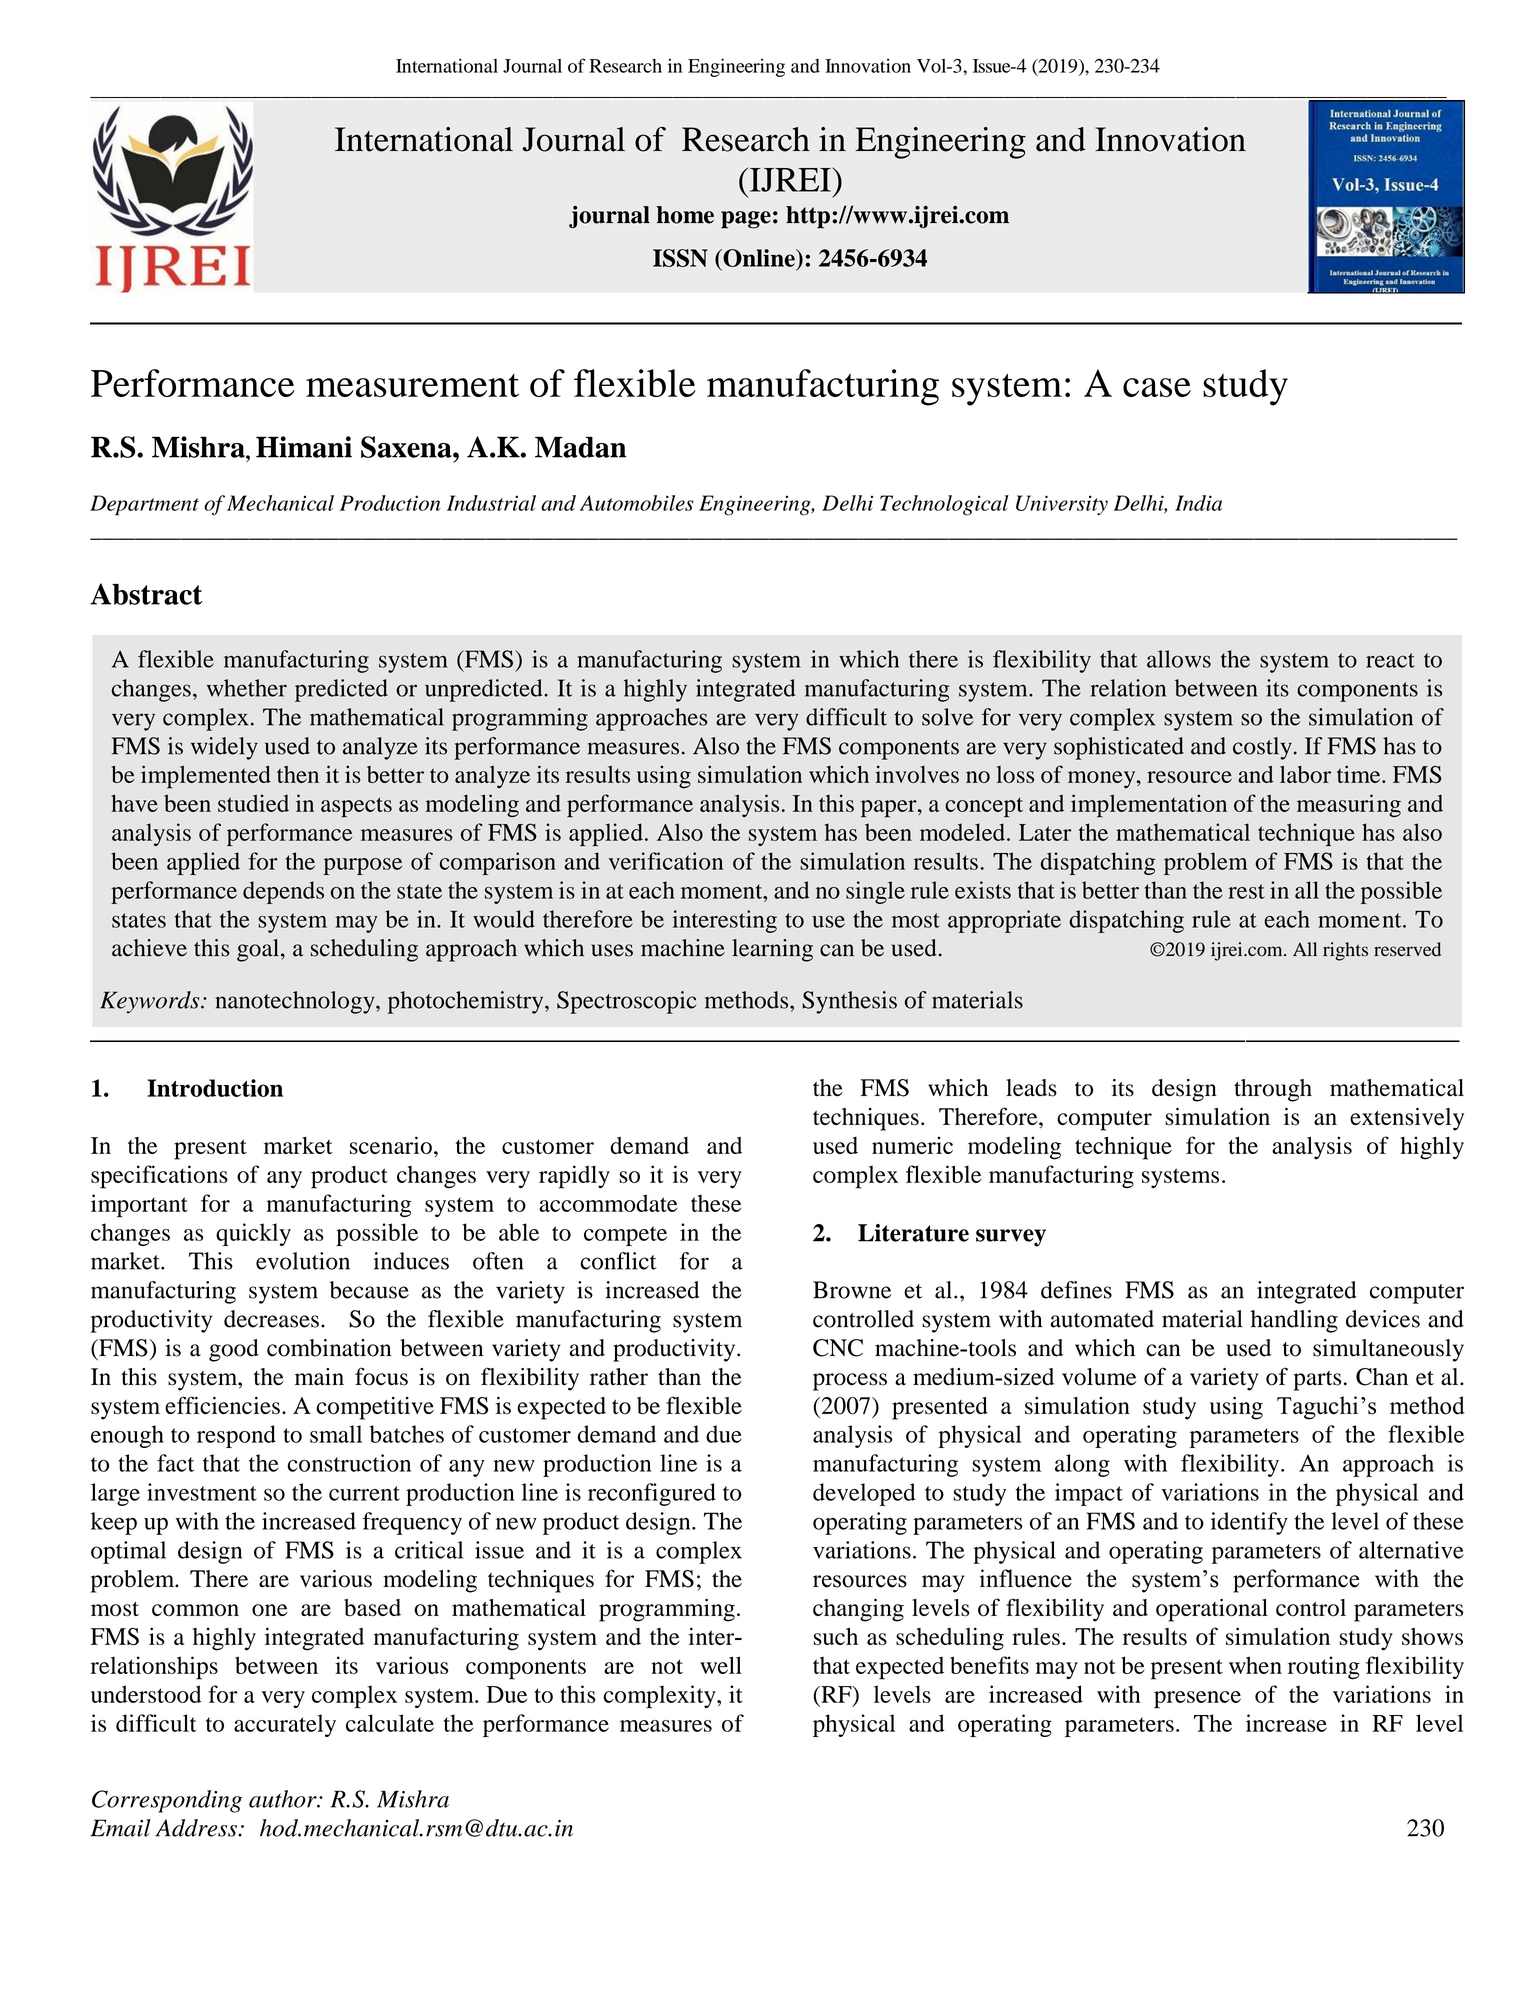 The height and width of the page is (1989, 1537). What do you see at coordinates (285, 1725) in the page?
I see `accurately` at bounding box center [285, 1725].
